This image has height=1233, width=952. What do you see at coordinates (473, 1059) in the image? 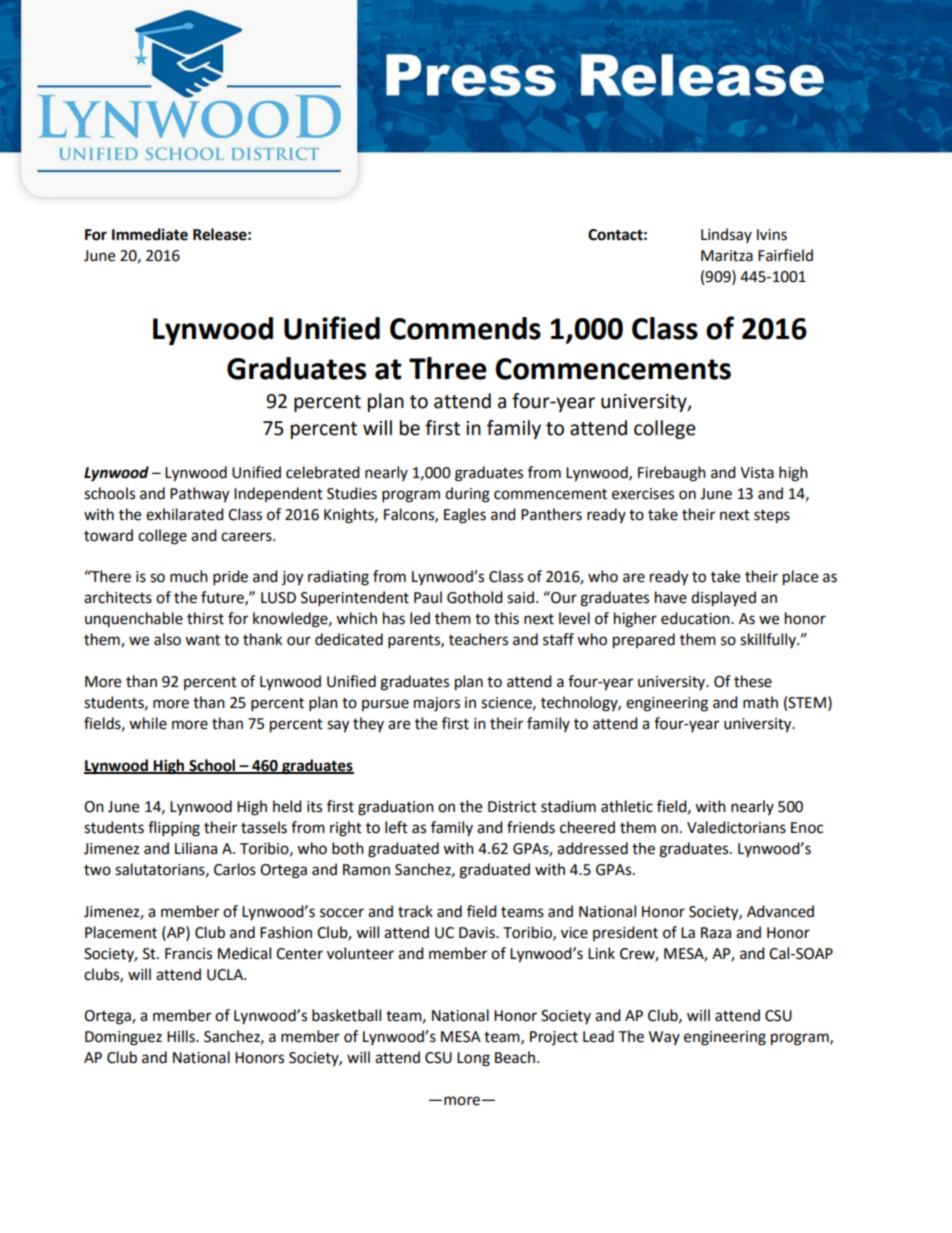
I see `Long` at bounding box center [473, 1059].
